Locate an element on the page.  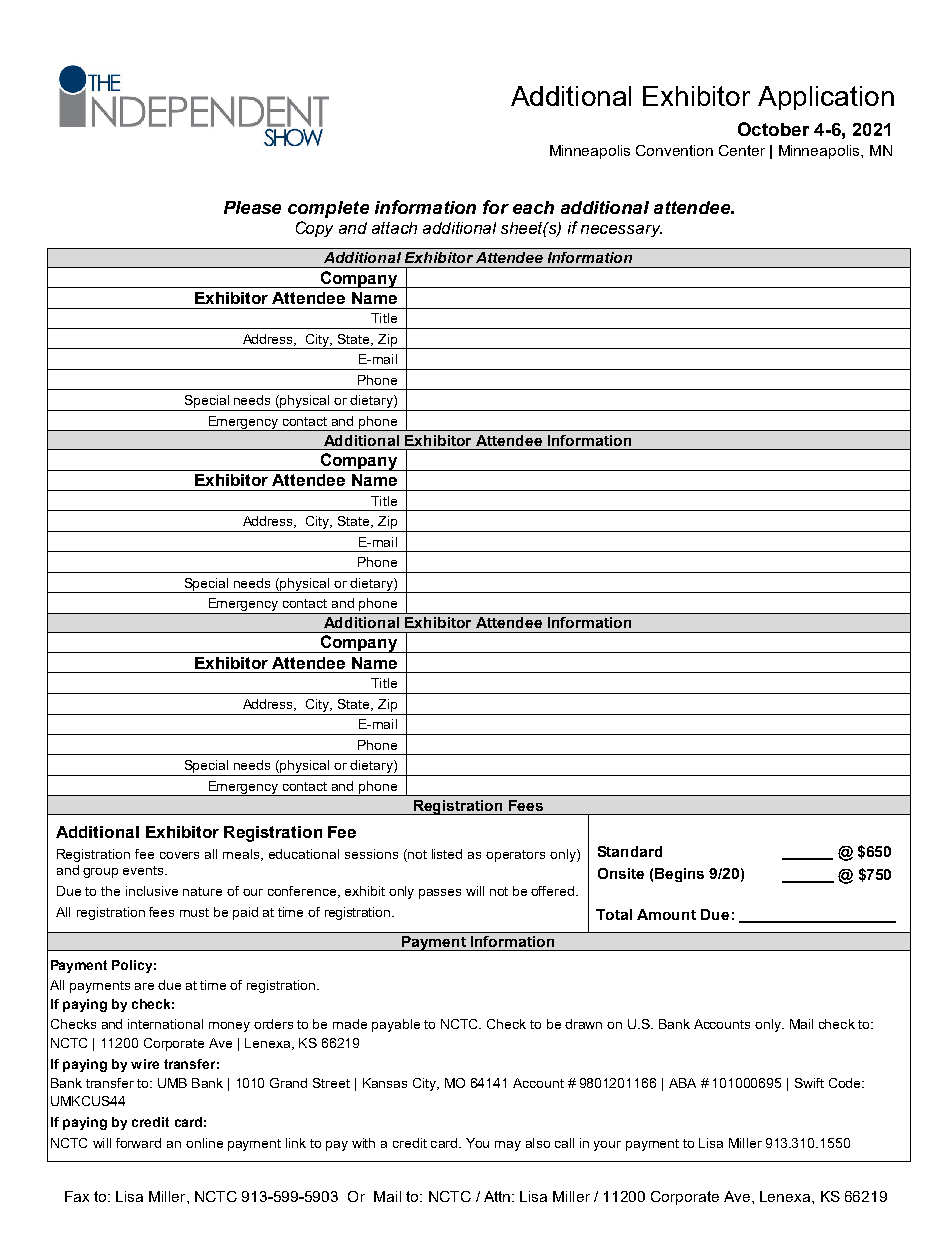
Copy is located at coordinates (314, 229).
